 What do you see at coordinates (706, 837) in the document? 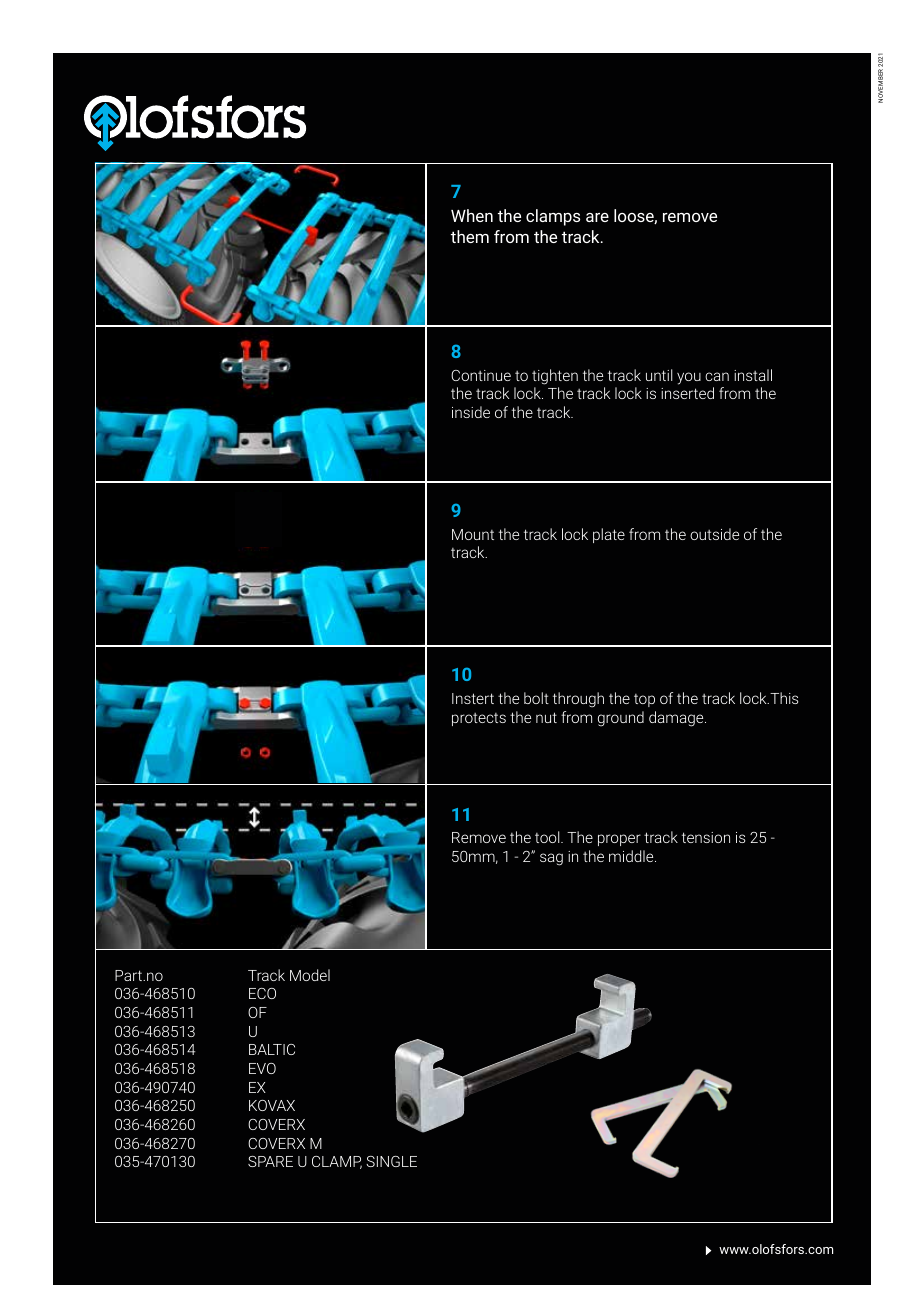
I see `tension` at bounding box center [706, 837].
